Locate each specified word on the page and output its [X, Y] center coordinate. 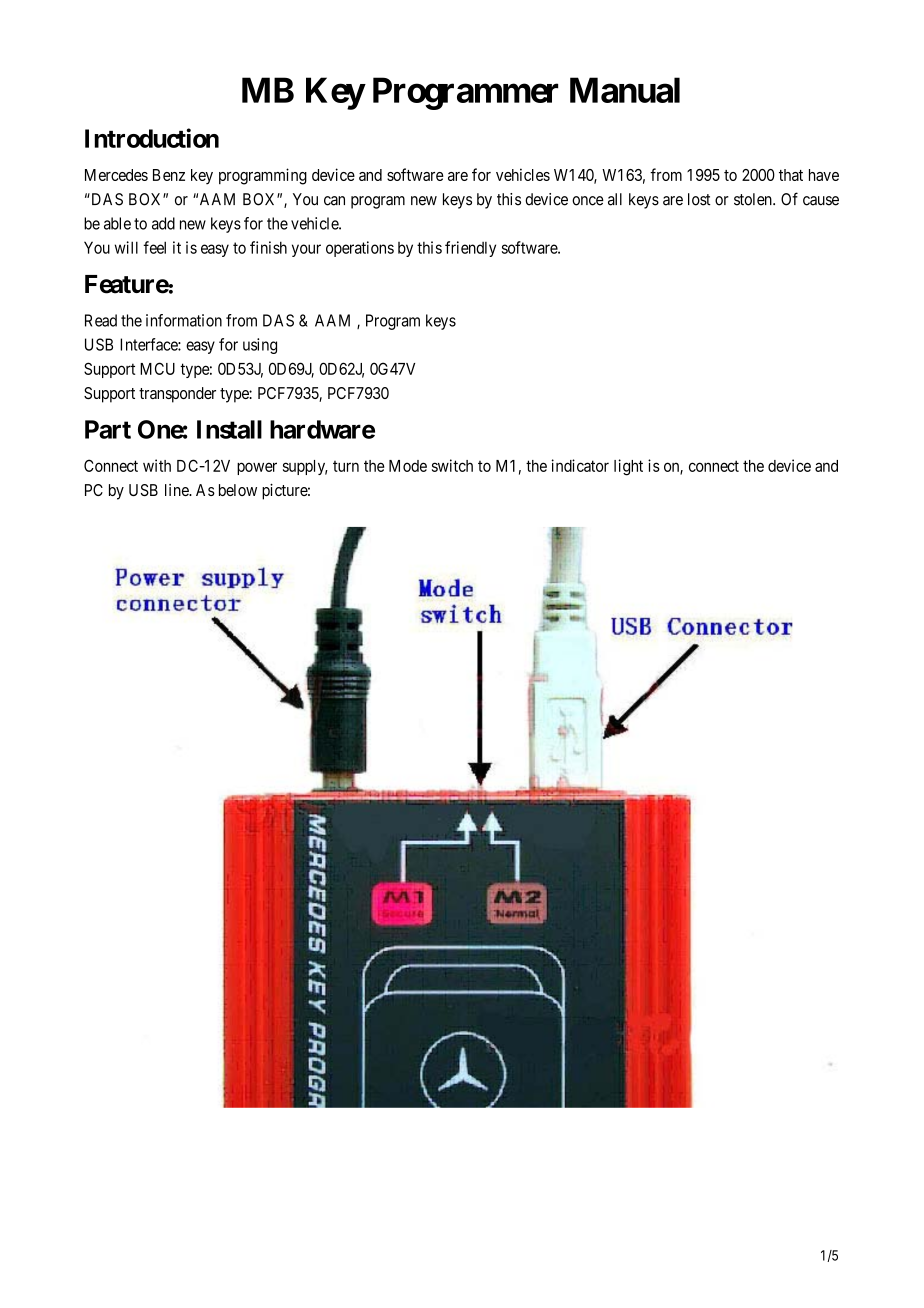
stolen [754, 199]
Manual [625, 90]
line [177, 490]
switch [452, 465]
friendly [470, 249]
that [791, 175]
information [184, 320]
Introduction [152, 138]
